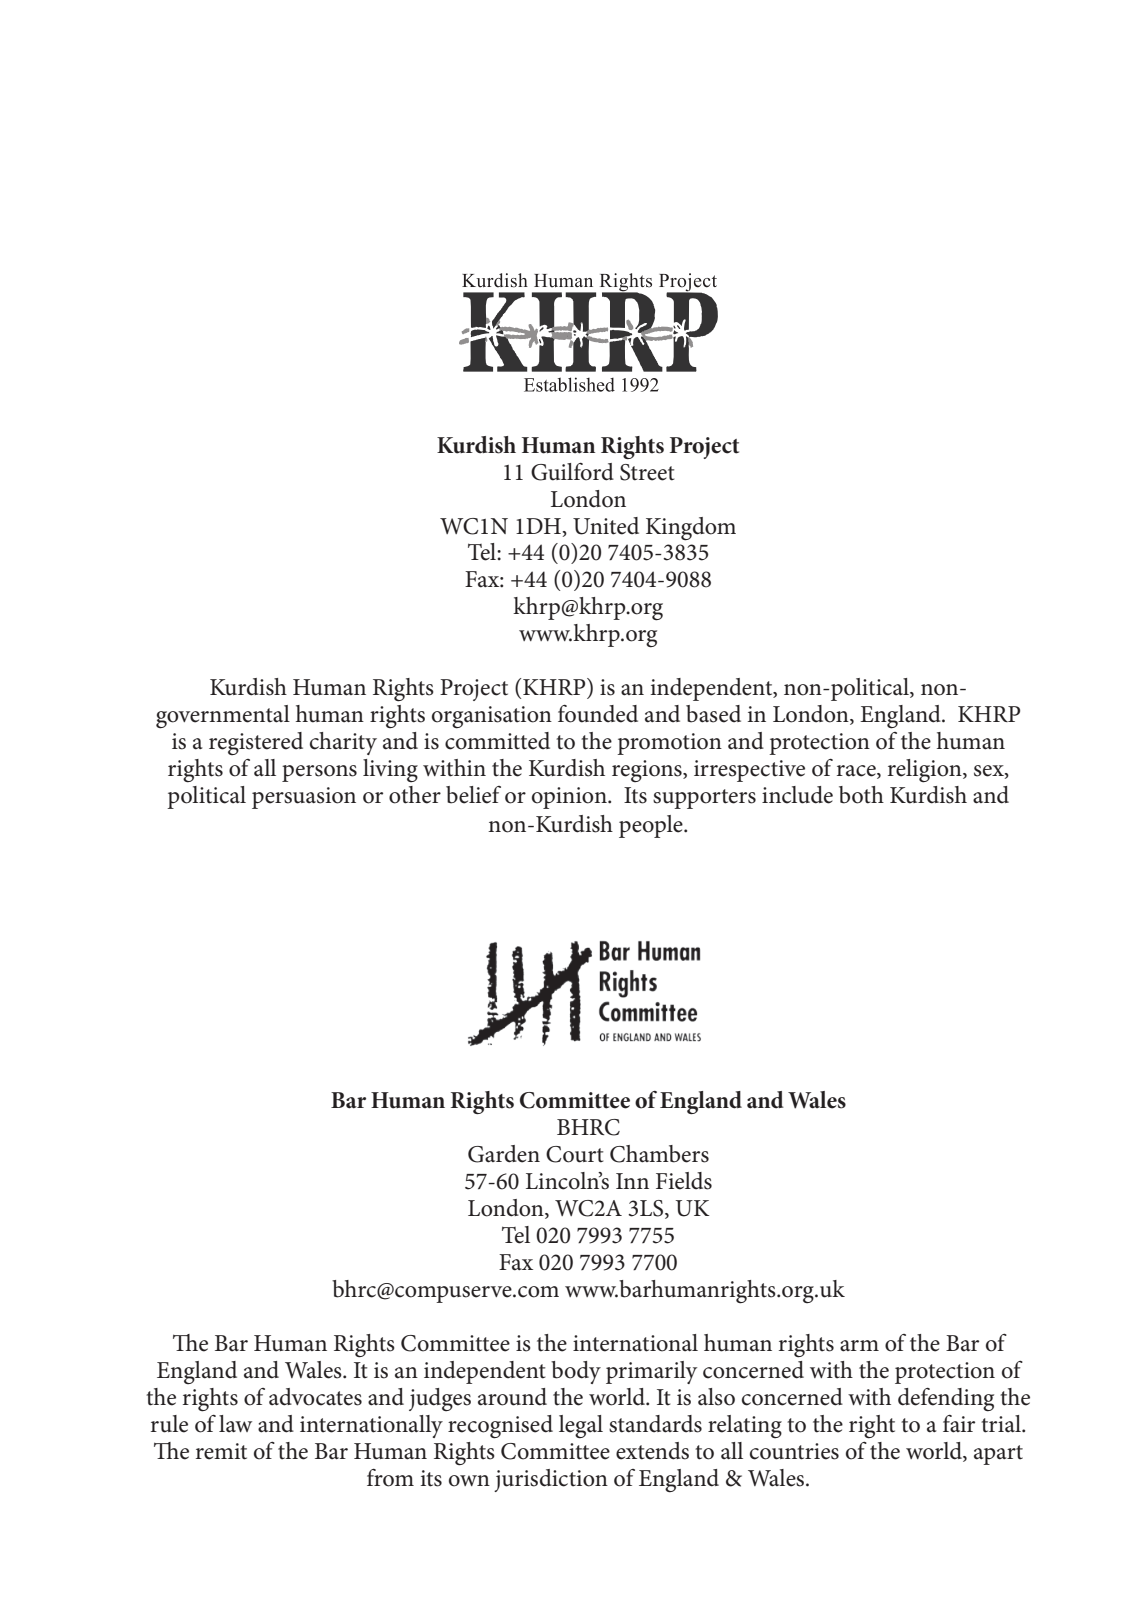 The image size is (1131, 1605). I want to click on Street, so click(647, 472).
